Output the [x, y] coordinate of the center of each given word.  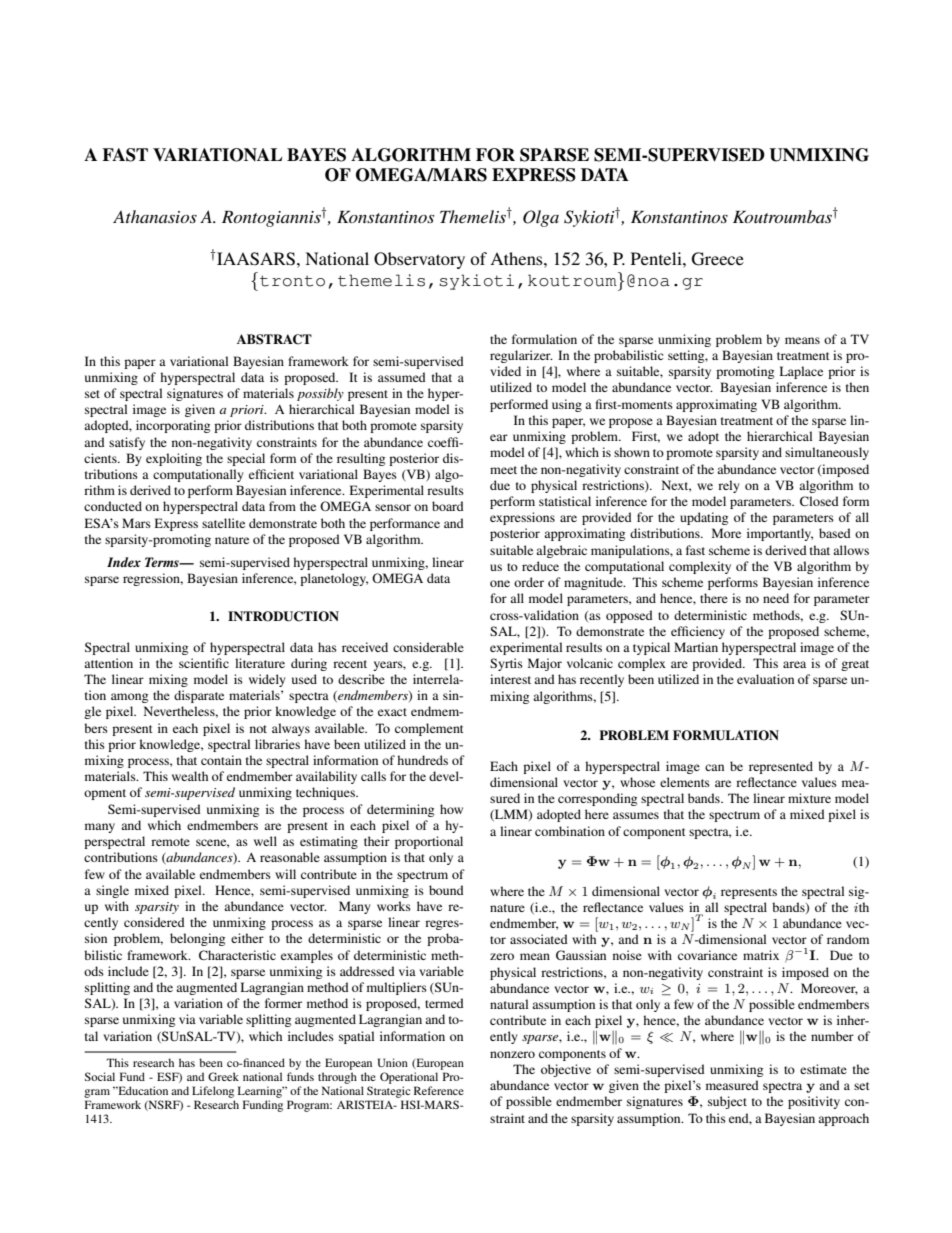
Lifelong [213, 1092]
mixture [809, 798]
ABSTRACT [274, 339]
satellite [223, 523]
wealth [190, 776]
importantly [780, 534]
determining [400, 810]
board [448, 506]
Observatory [419, 260]
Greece [718, 259]
